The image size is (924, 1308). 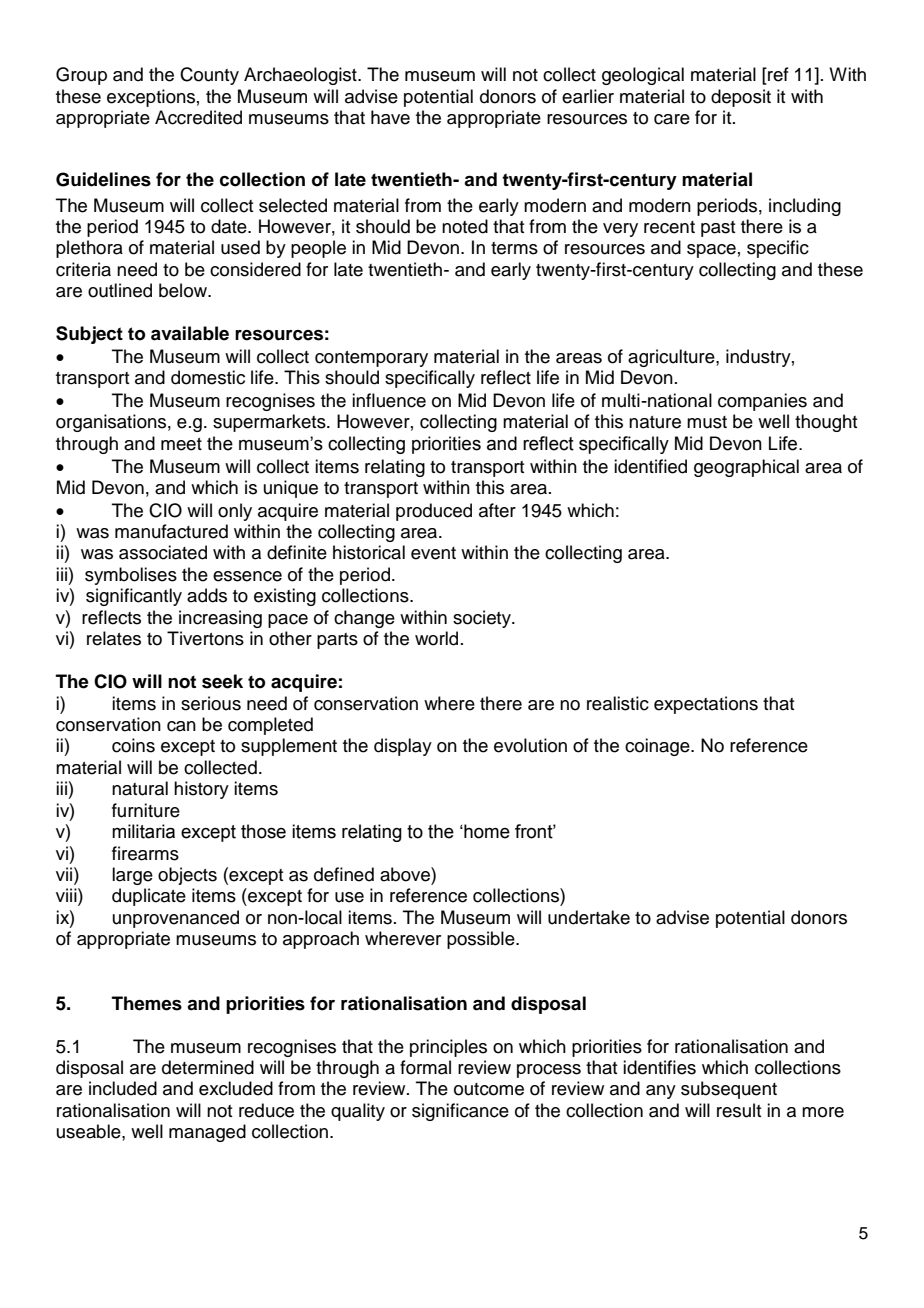 I want to click on have, so click(x=390, y=117).
